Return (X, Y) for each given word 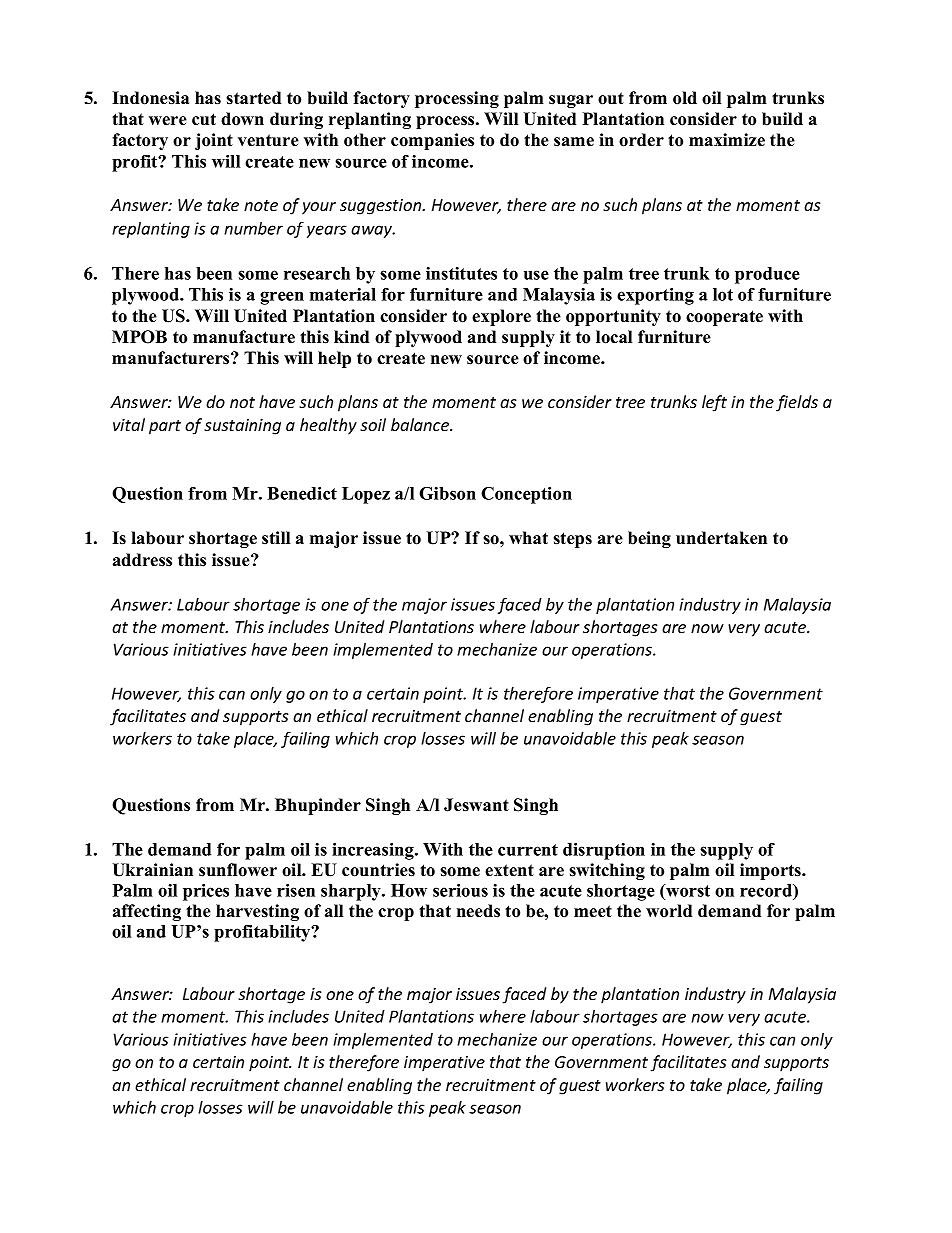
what (528, 537)
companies (432, 141)
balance (421, 424)
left (714, 403)
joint (214, 141)
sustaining (242, 427)
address (142, 560)
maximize (727, 140)
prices (206, 892)
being (649, 539)
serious (460, 890)
